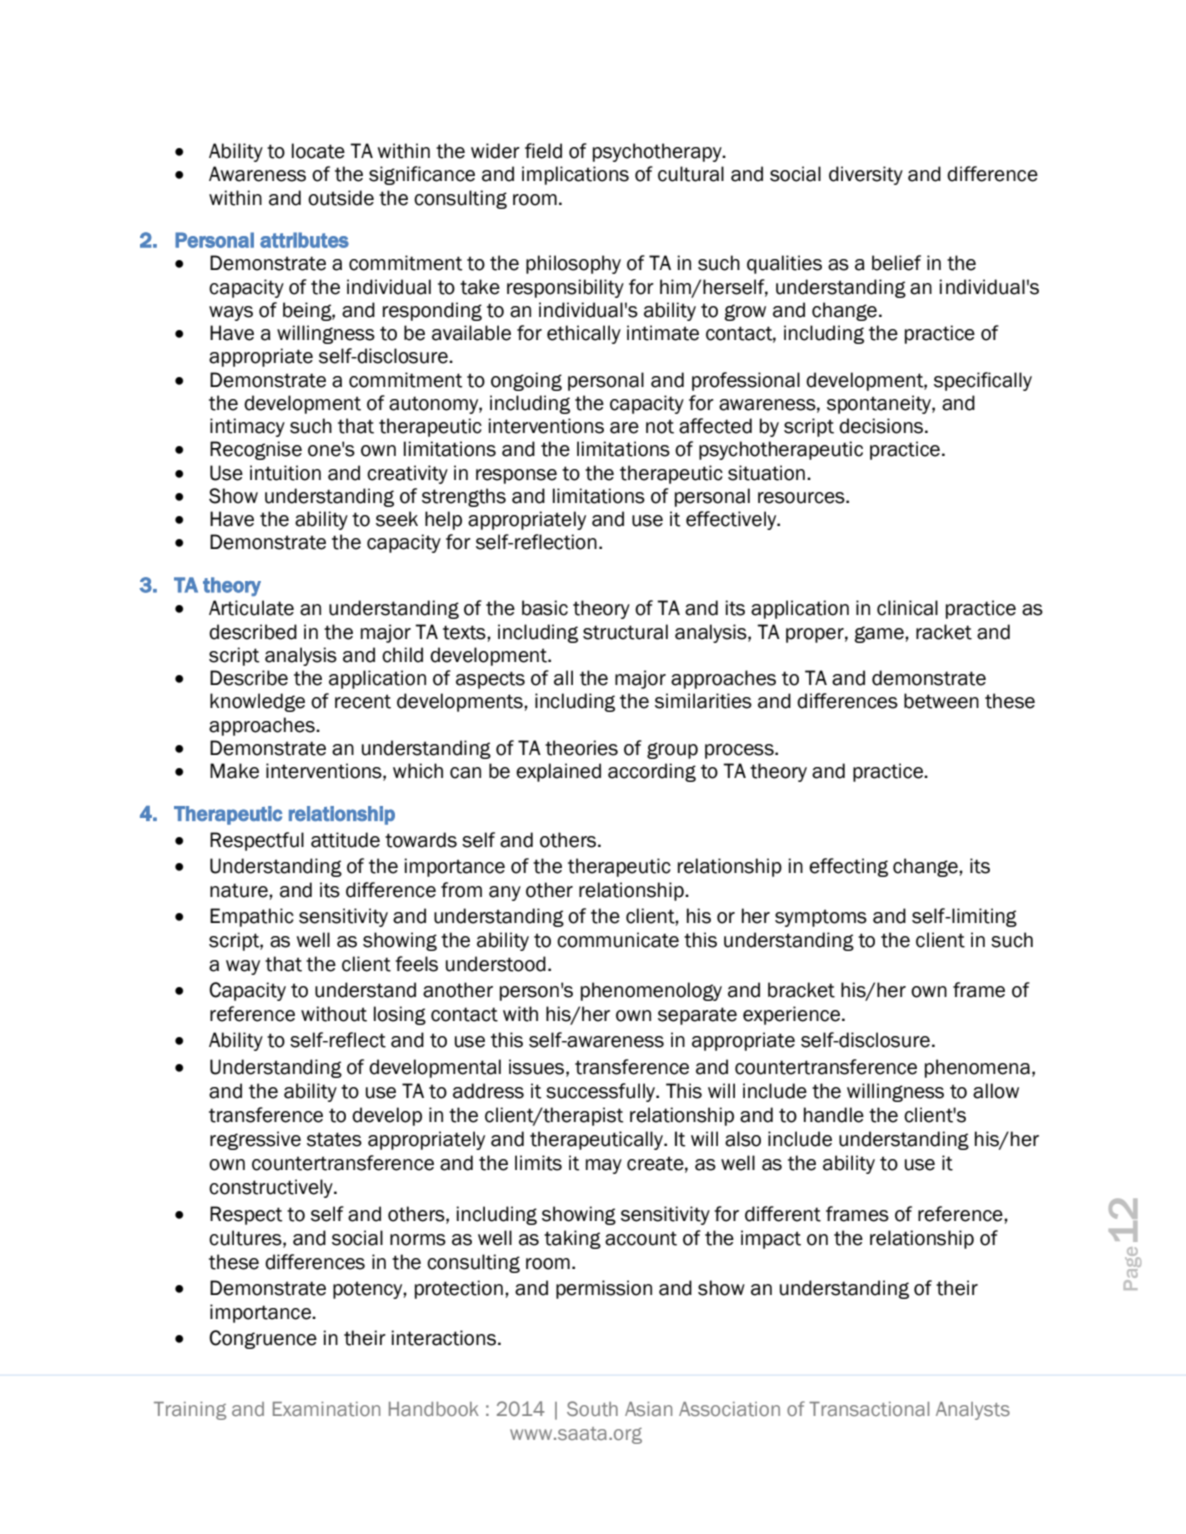 The height and width of the image is (1534, 1186). Describe the element at coordinates (252, 917) in the image. I see `Empathic` at that location.
